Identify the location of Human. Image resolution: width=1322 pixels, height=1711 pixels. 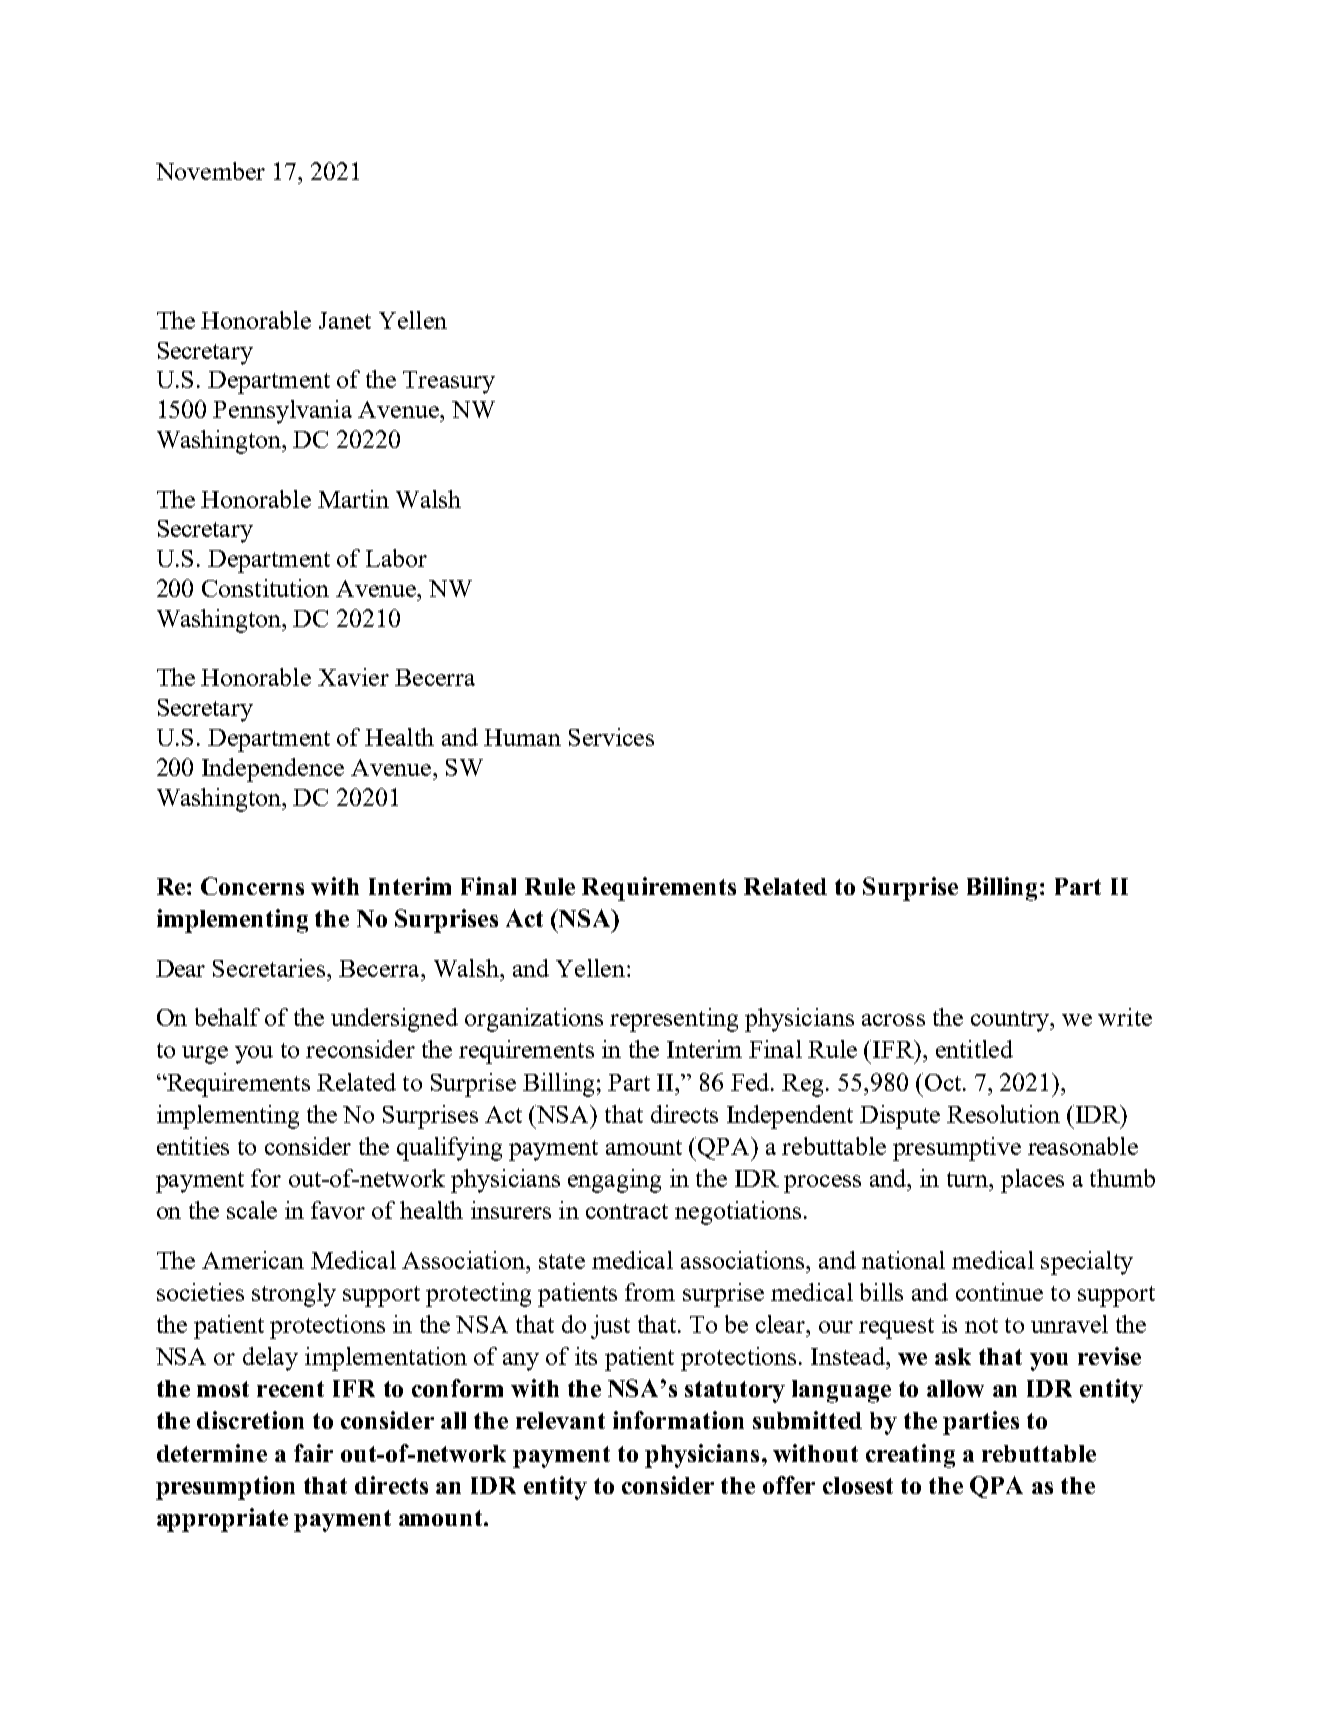
(522, 737).
